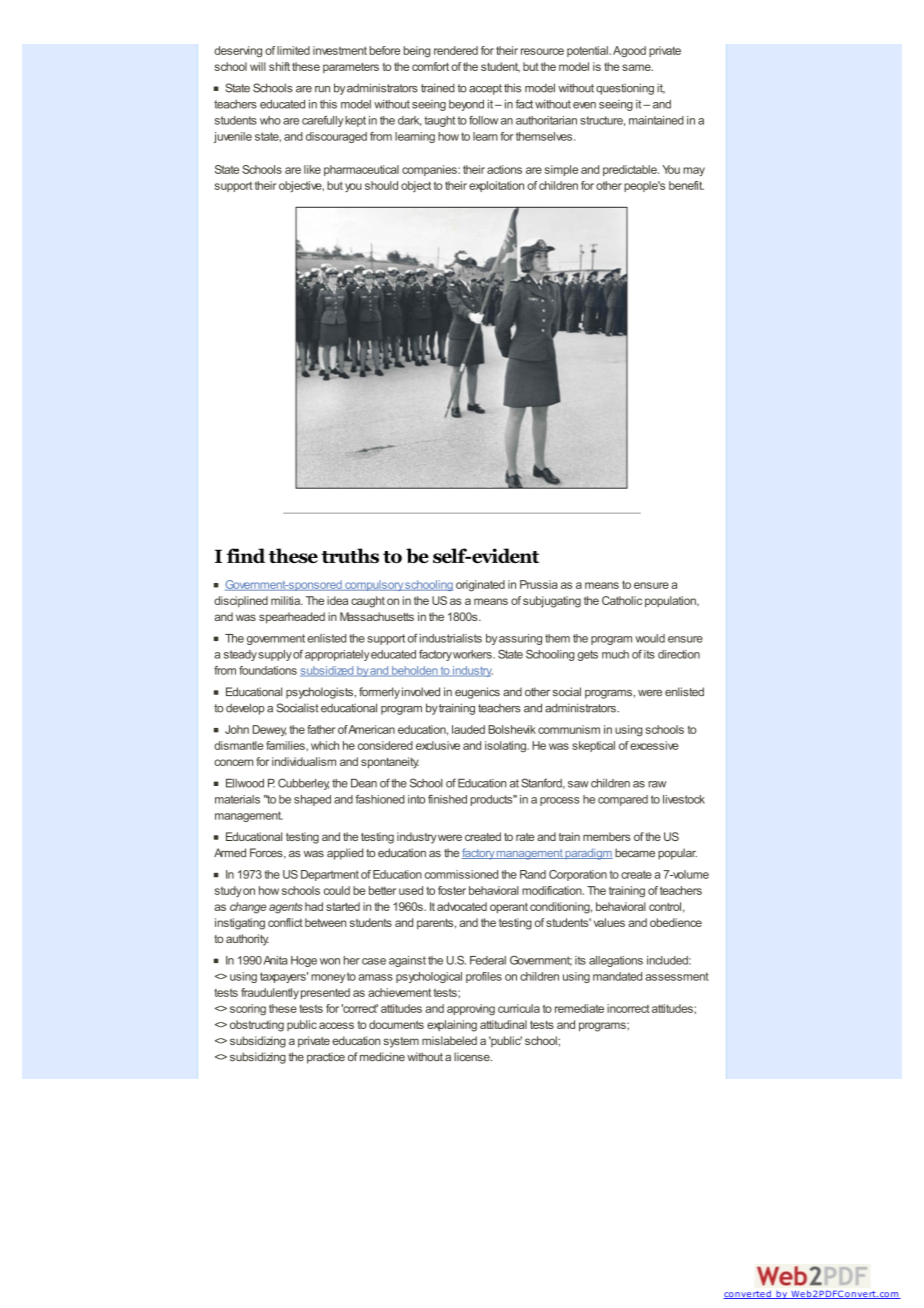 This image has width=924, height=1308. Describe the element at coordinates (656, 120) in the image. I see `maintained` at that location.
